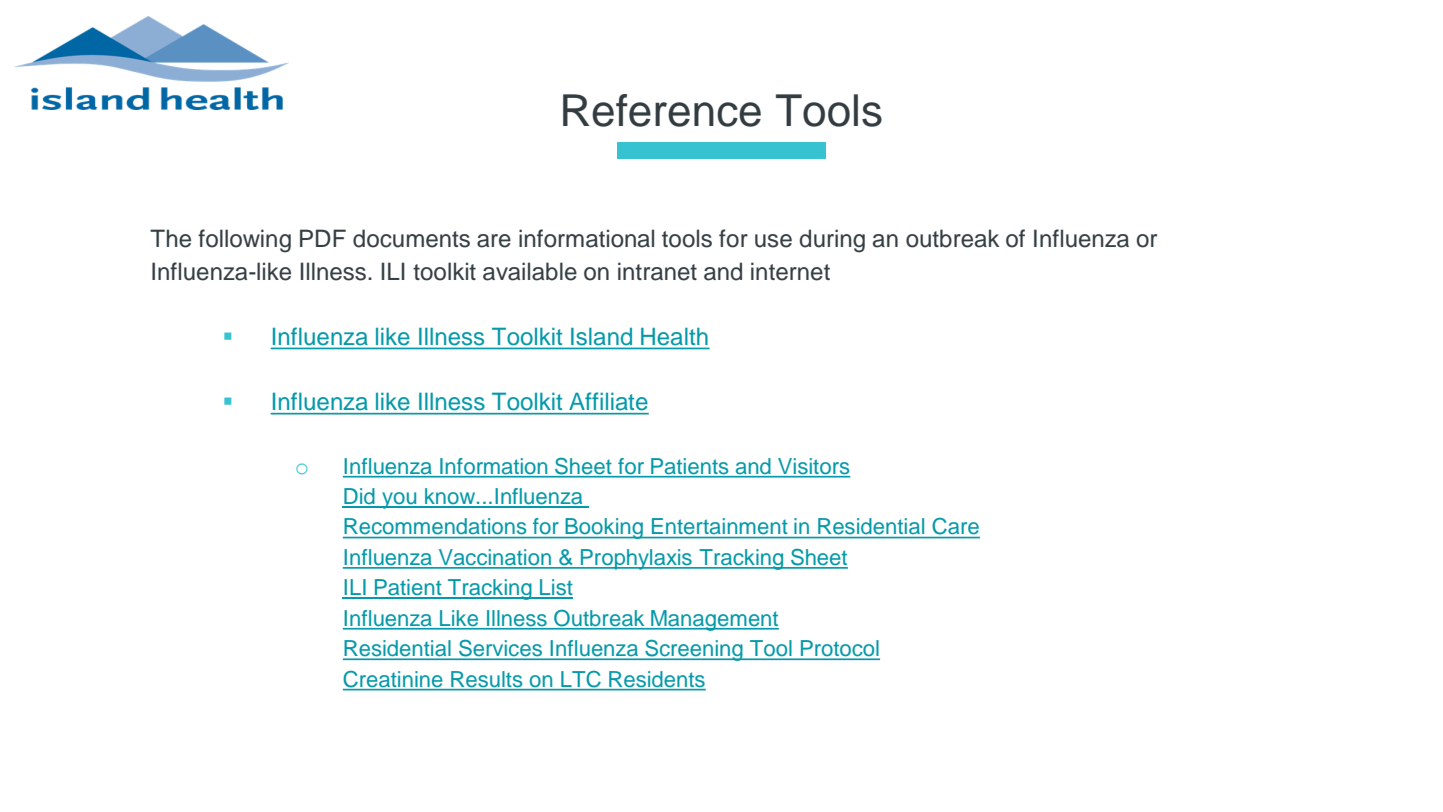 The image size is (1443, 812). Describe the element at coordinates (244, 241) in the screenshot. I see `following` at that location.
